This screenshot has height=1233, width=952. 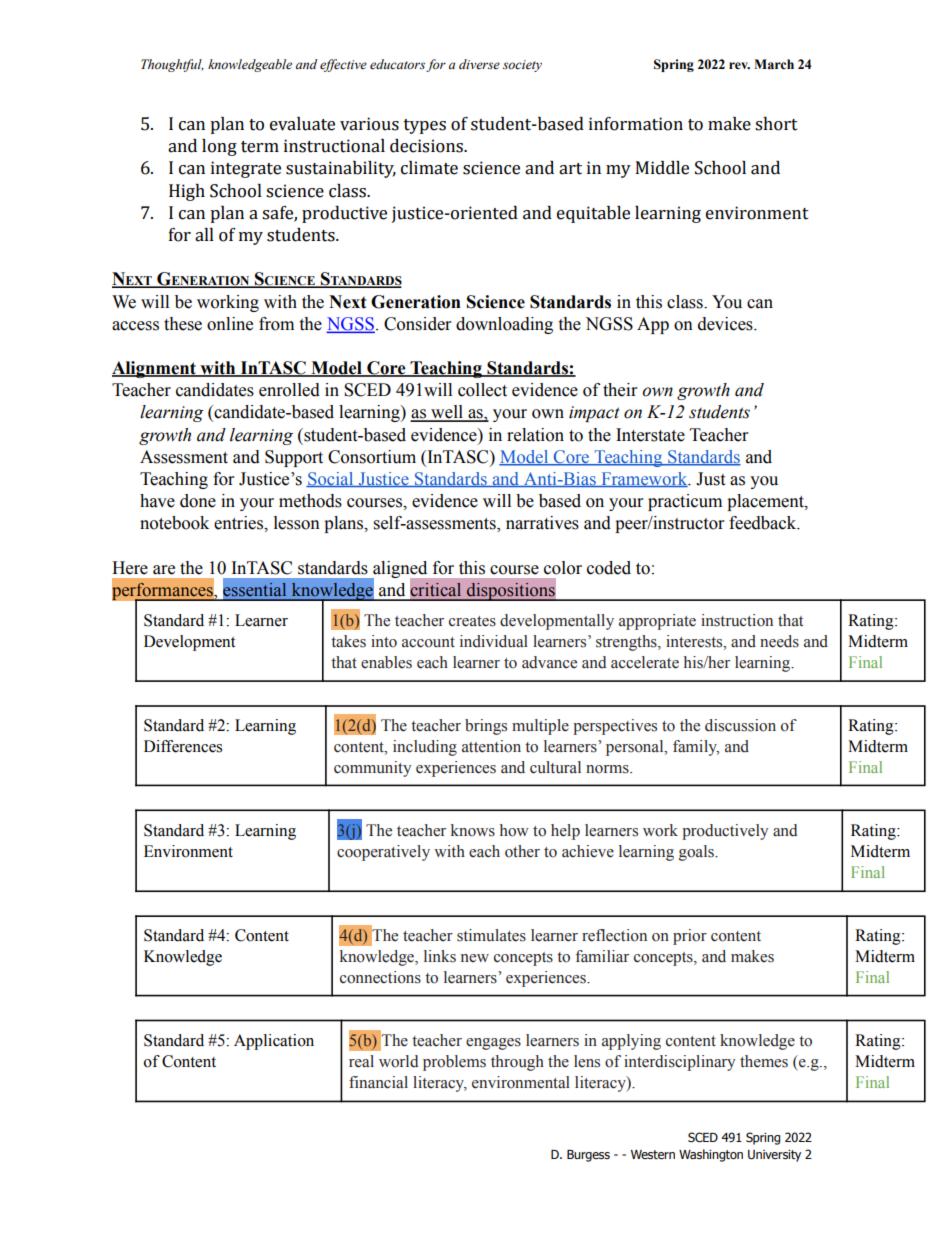 I want to click on appropriate, so click(x=657, y=622).
